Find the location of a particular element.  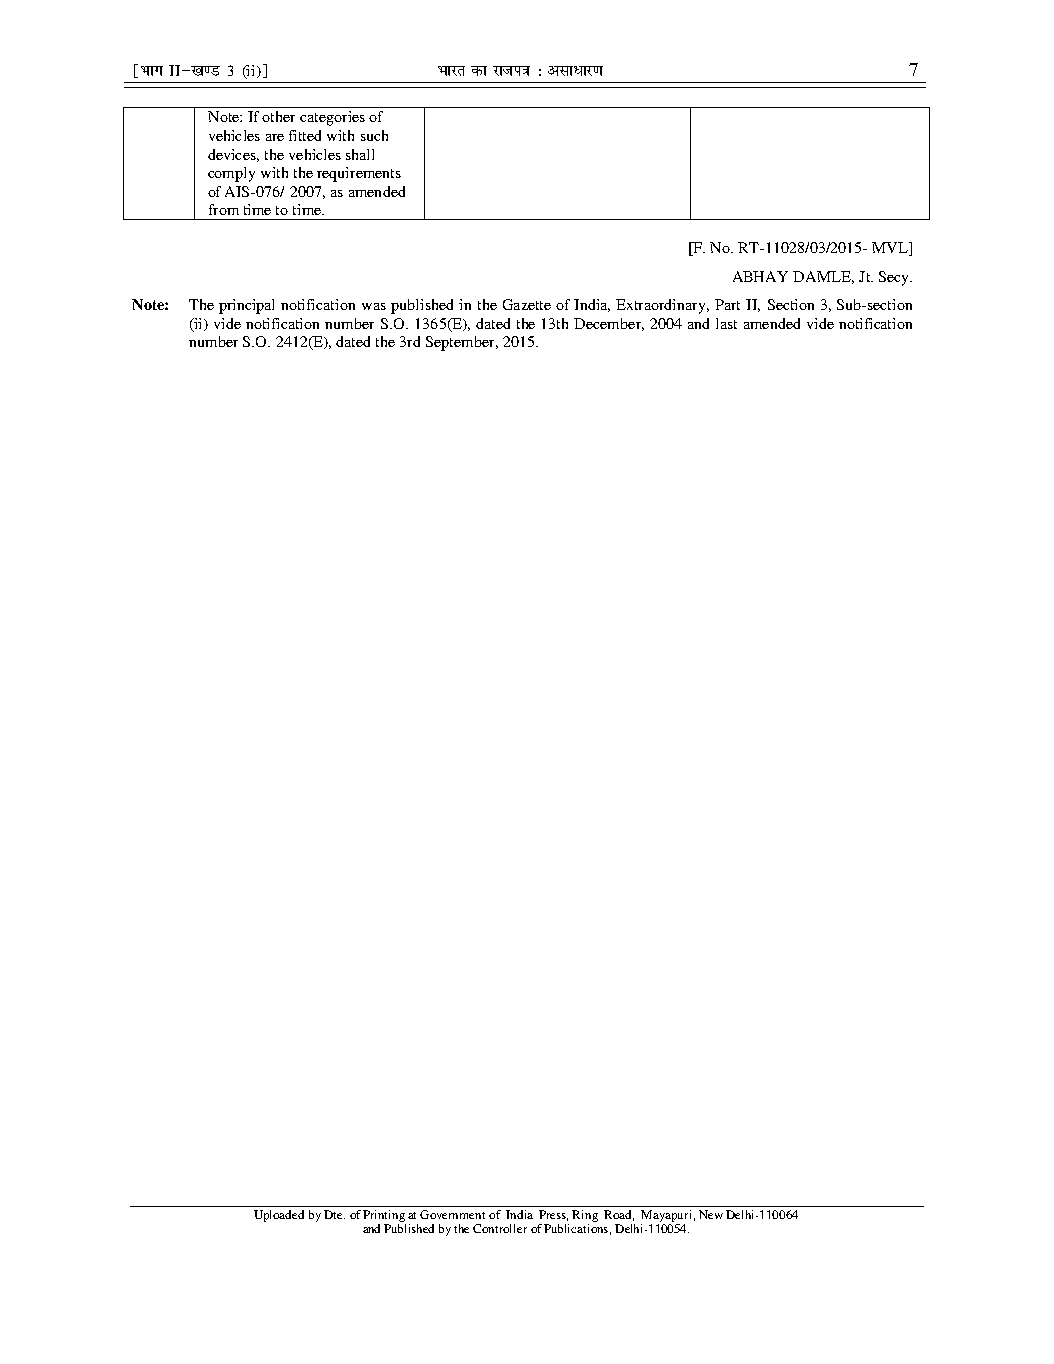

Dte is located at coordinates (334, 1214).
